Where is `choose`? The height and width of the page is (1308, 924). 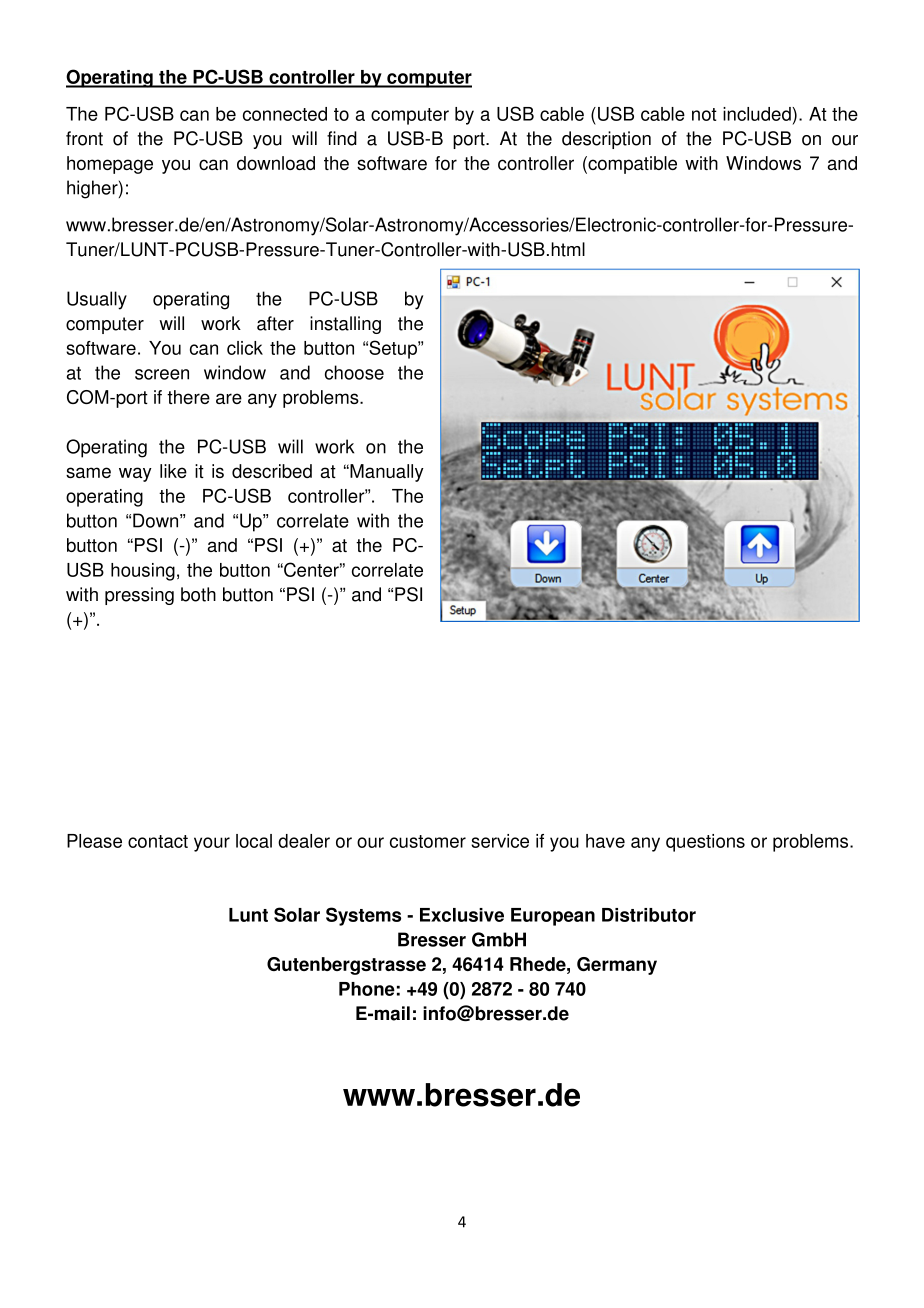 choose is located at coordinates (354, 372).
